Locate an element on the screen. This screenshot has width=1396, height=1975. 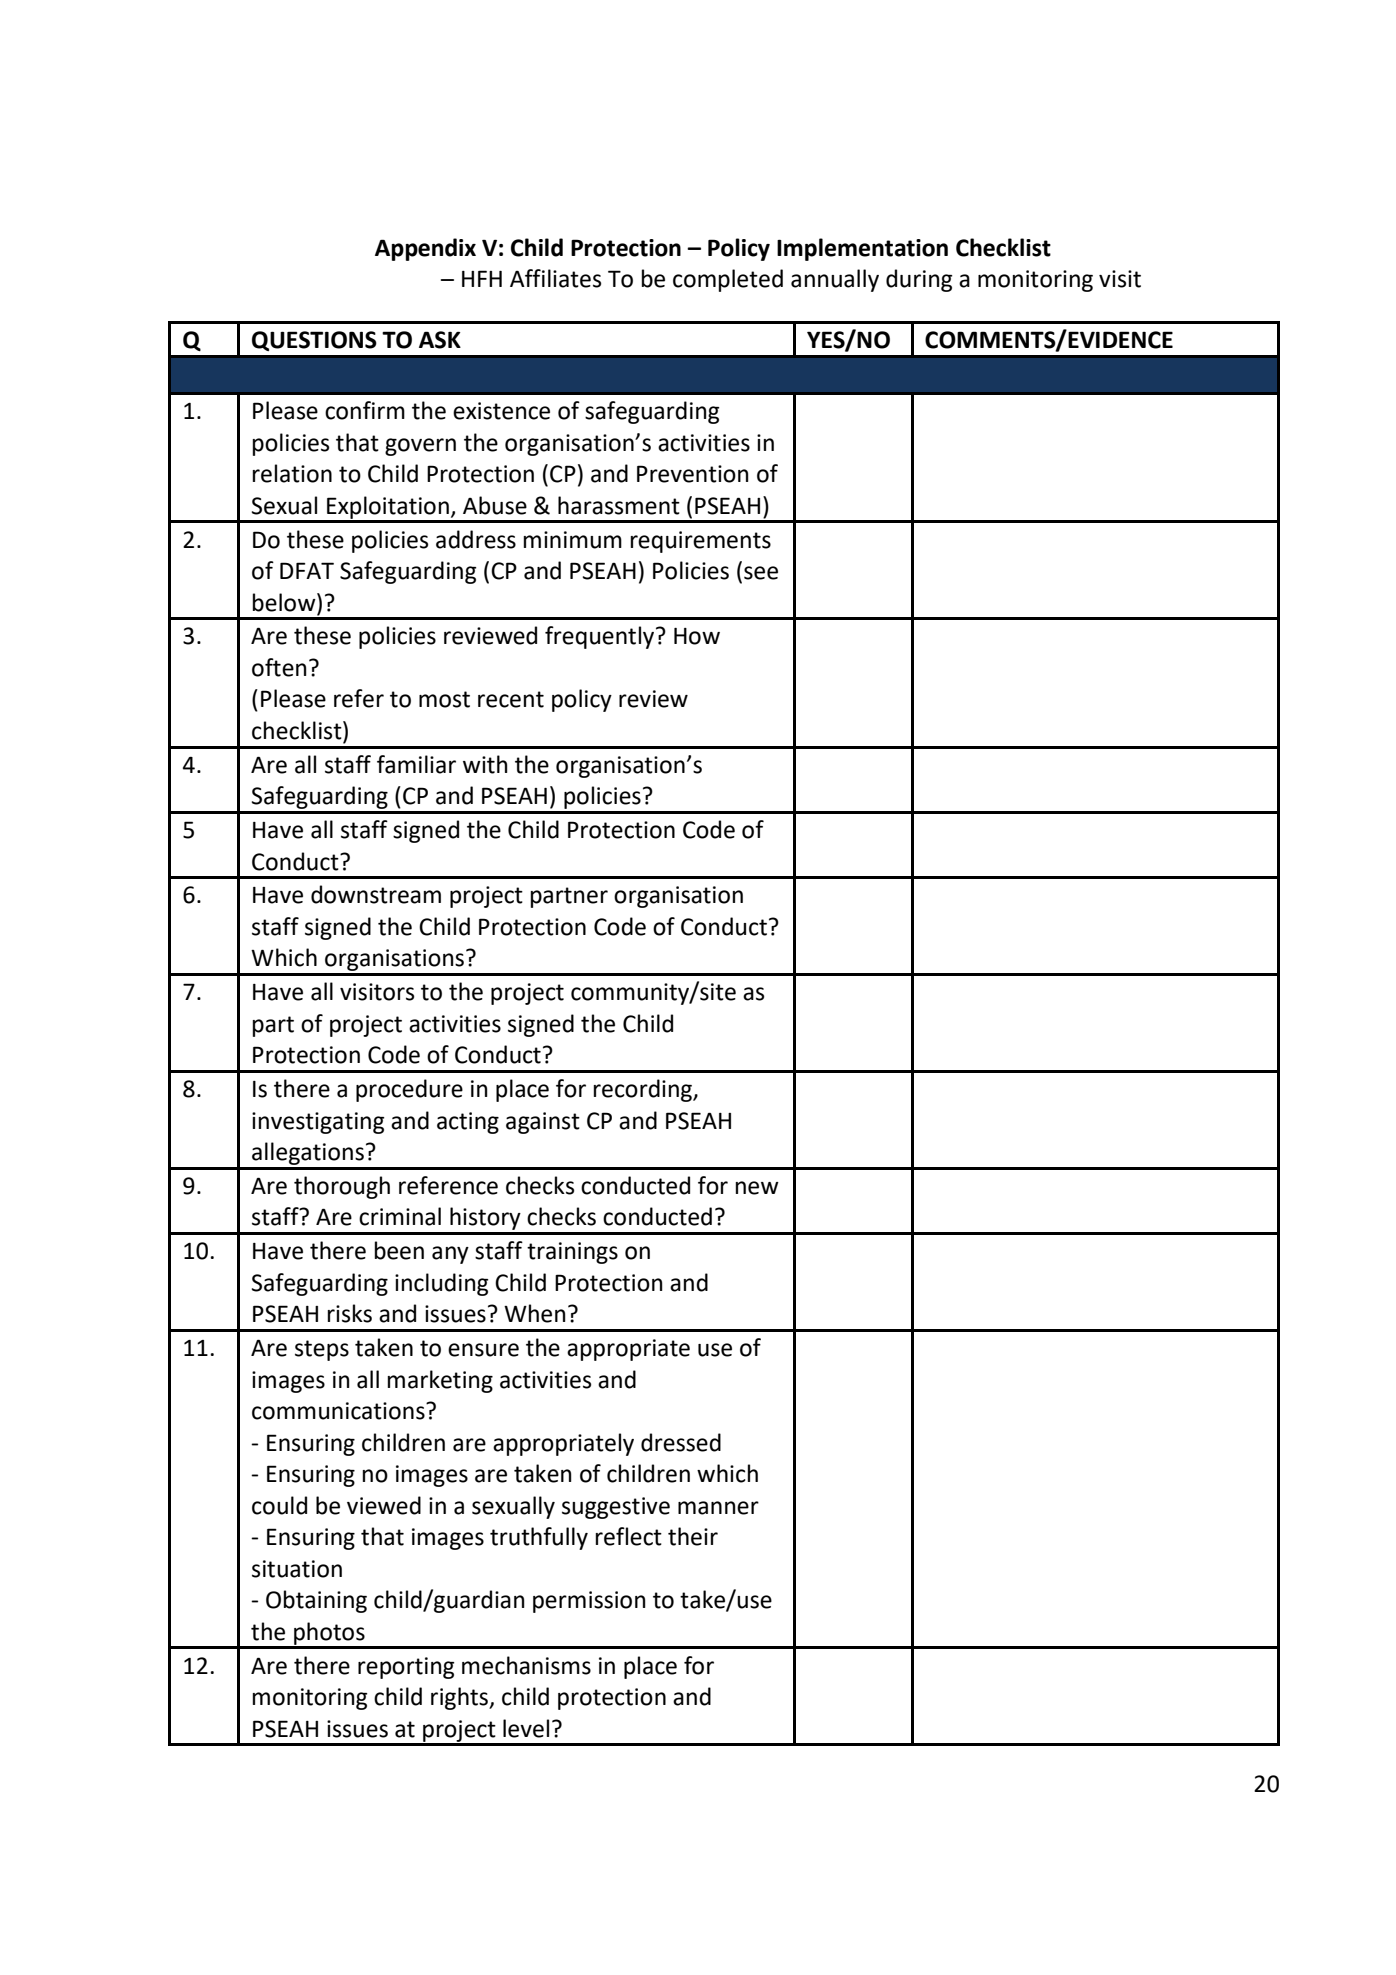
new is located at coordinates (757, 1188).
